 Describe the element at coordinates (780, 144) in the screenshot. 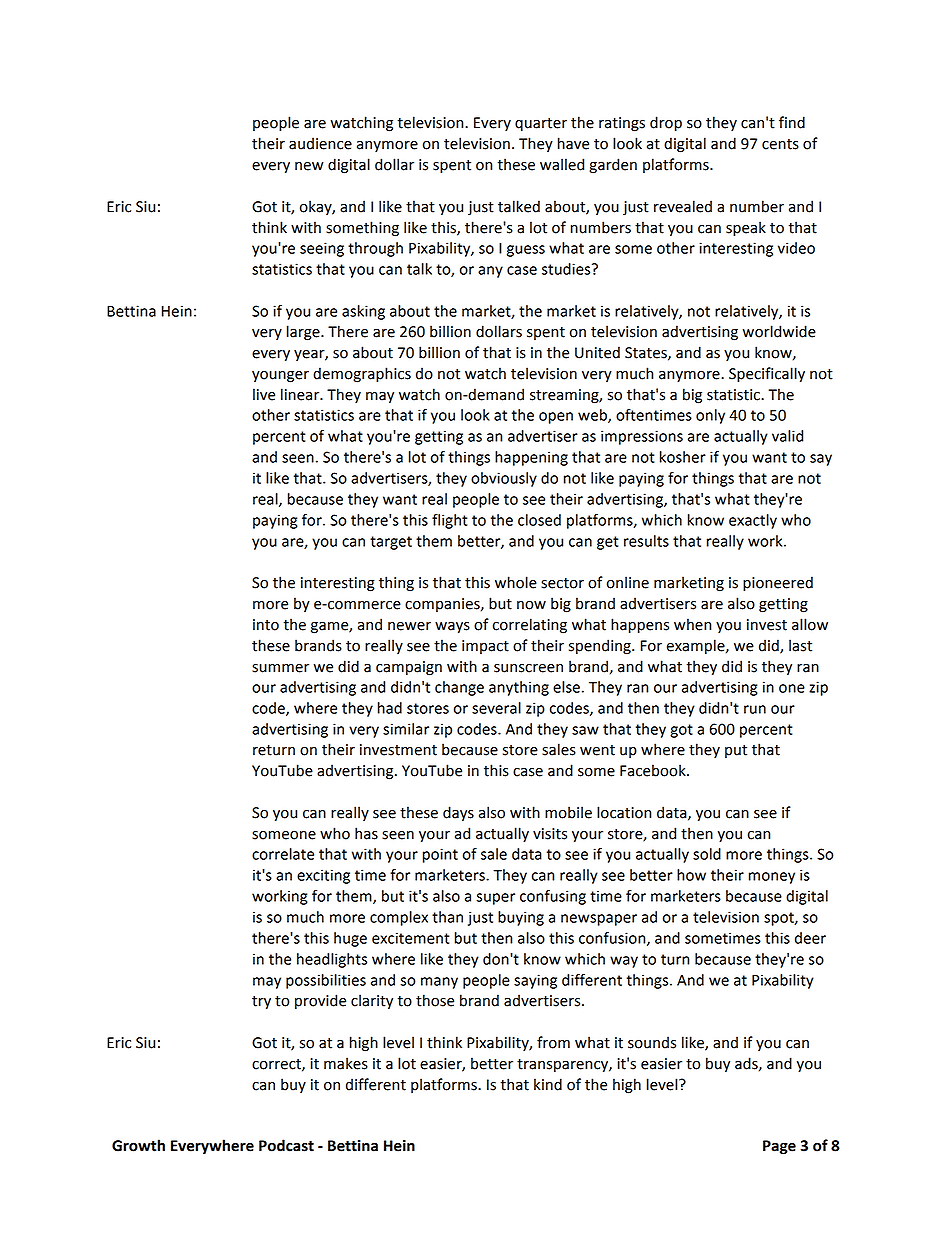

I see `cents` at that location.
